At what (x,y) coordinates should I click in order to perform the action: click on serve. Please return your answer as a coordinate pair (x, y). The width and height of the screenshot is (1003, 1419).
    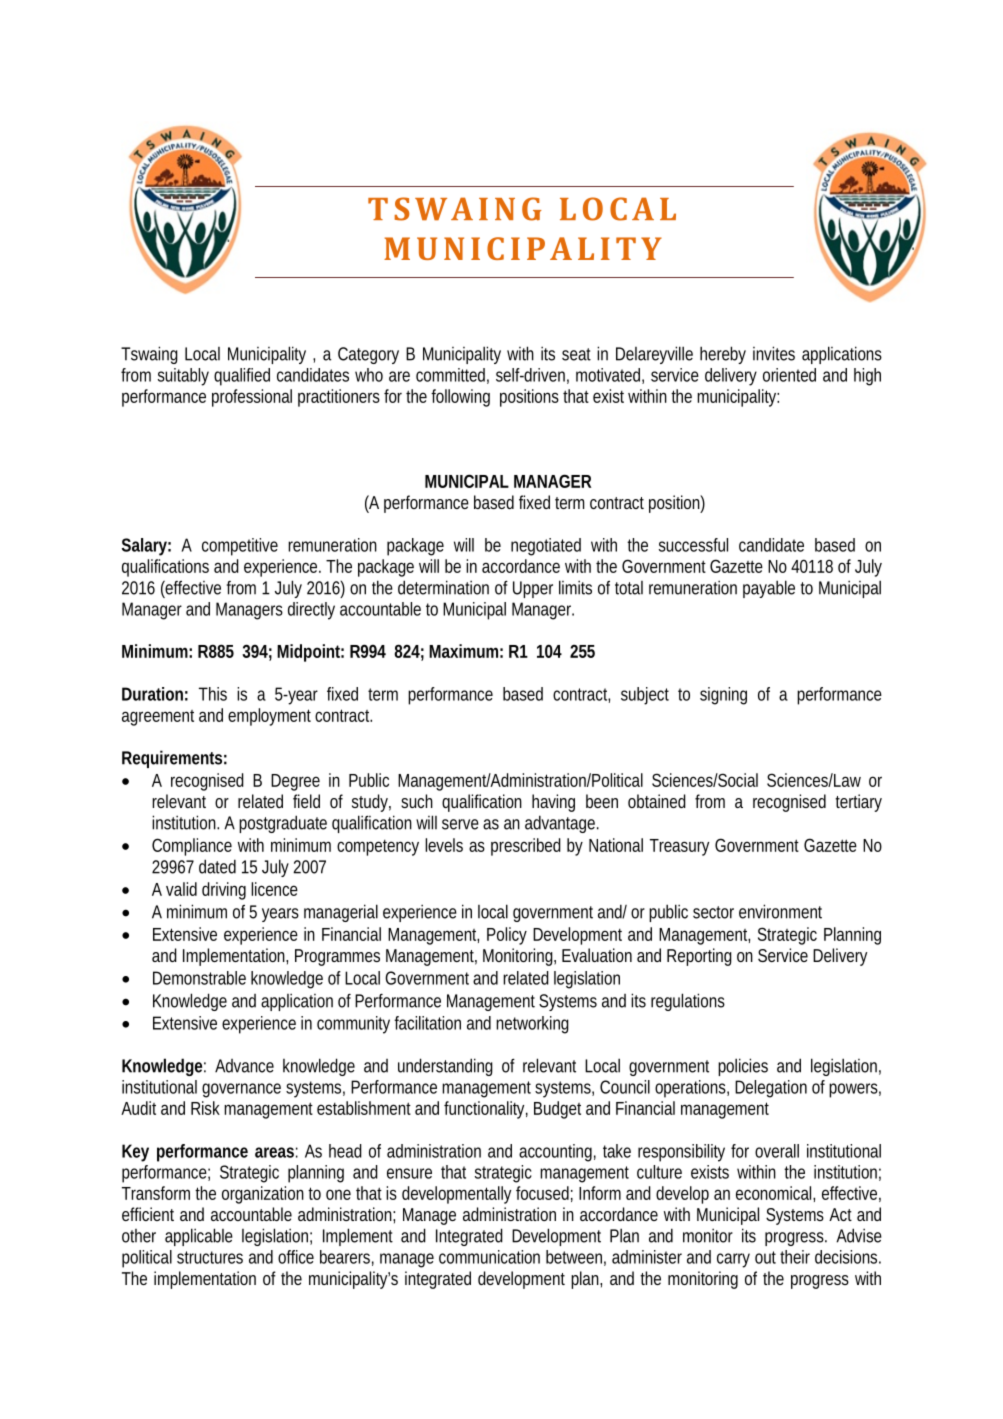
    Looking at the image, I should click on (460, 824).
